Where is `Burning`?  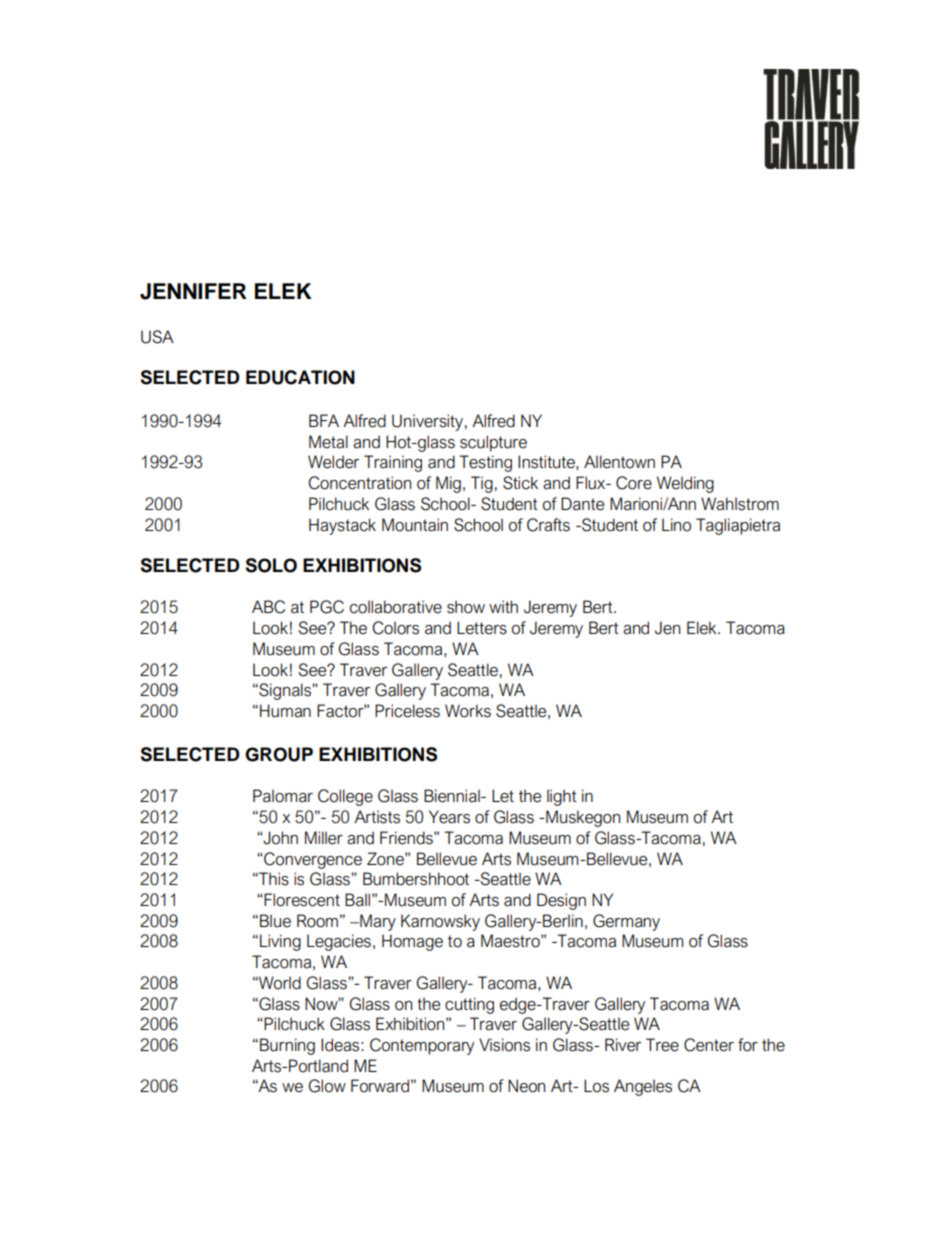 Burning is located at coordinates (287, 1046).
